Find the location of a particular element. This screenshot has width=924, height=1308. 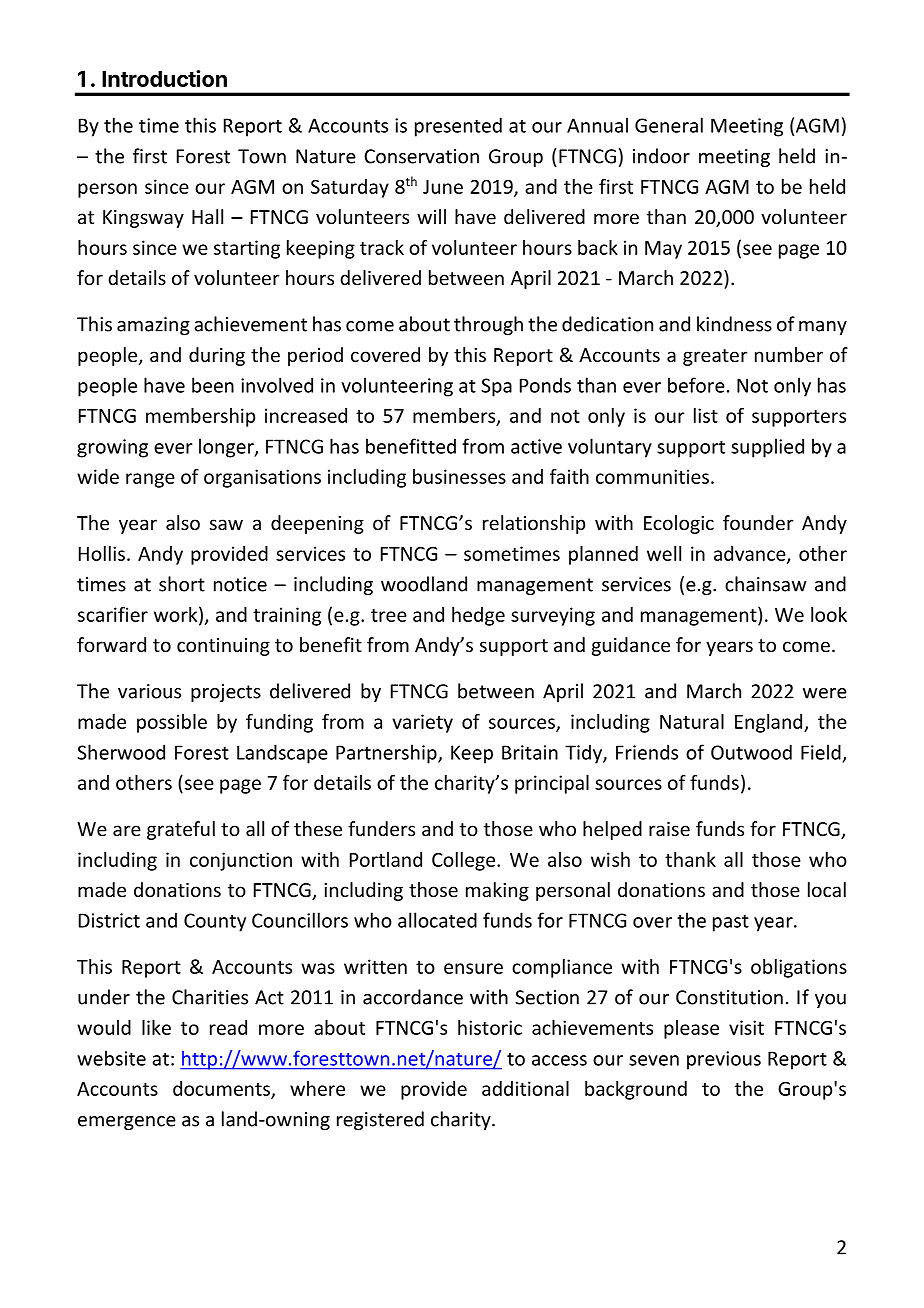

hedge is located at coordinates (478, 616).
